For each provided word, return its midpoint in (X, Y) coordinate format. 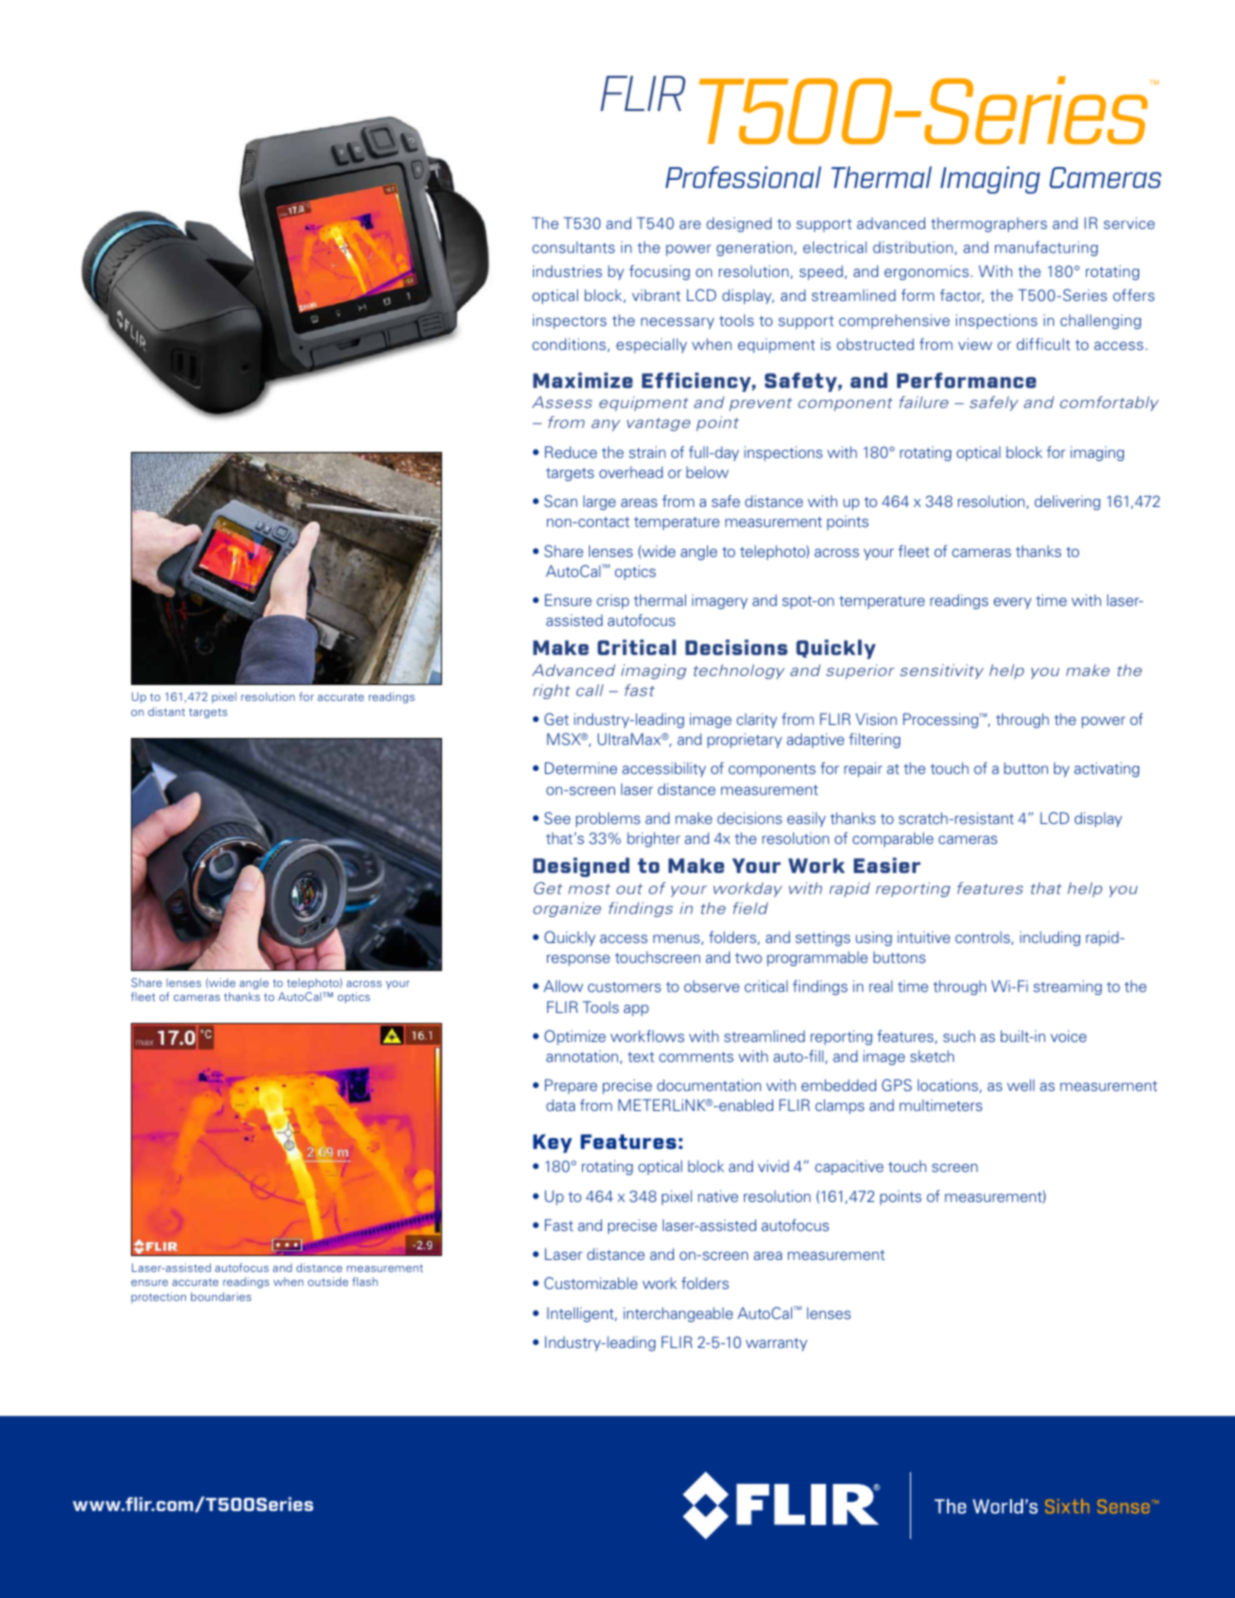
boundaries (221, 1296)
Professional (743, 177)
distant (166, 711)
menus (677, 939)
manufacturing (1046, 248)
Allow (563, 986)
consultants (573, 247)
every (1013, 603)
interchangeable (678, 1314)
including (1050, 938)
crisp (613, 601)
